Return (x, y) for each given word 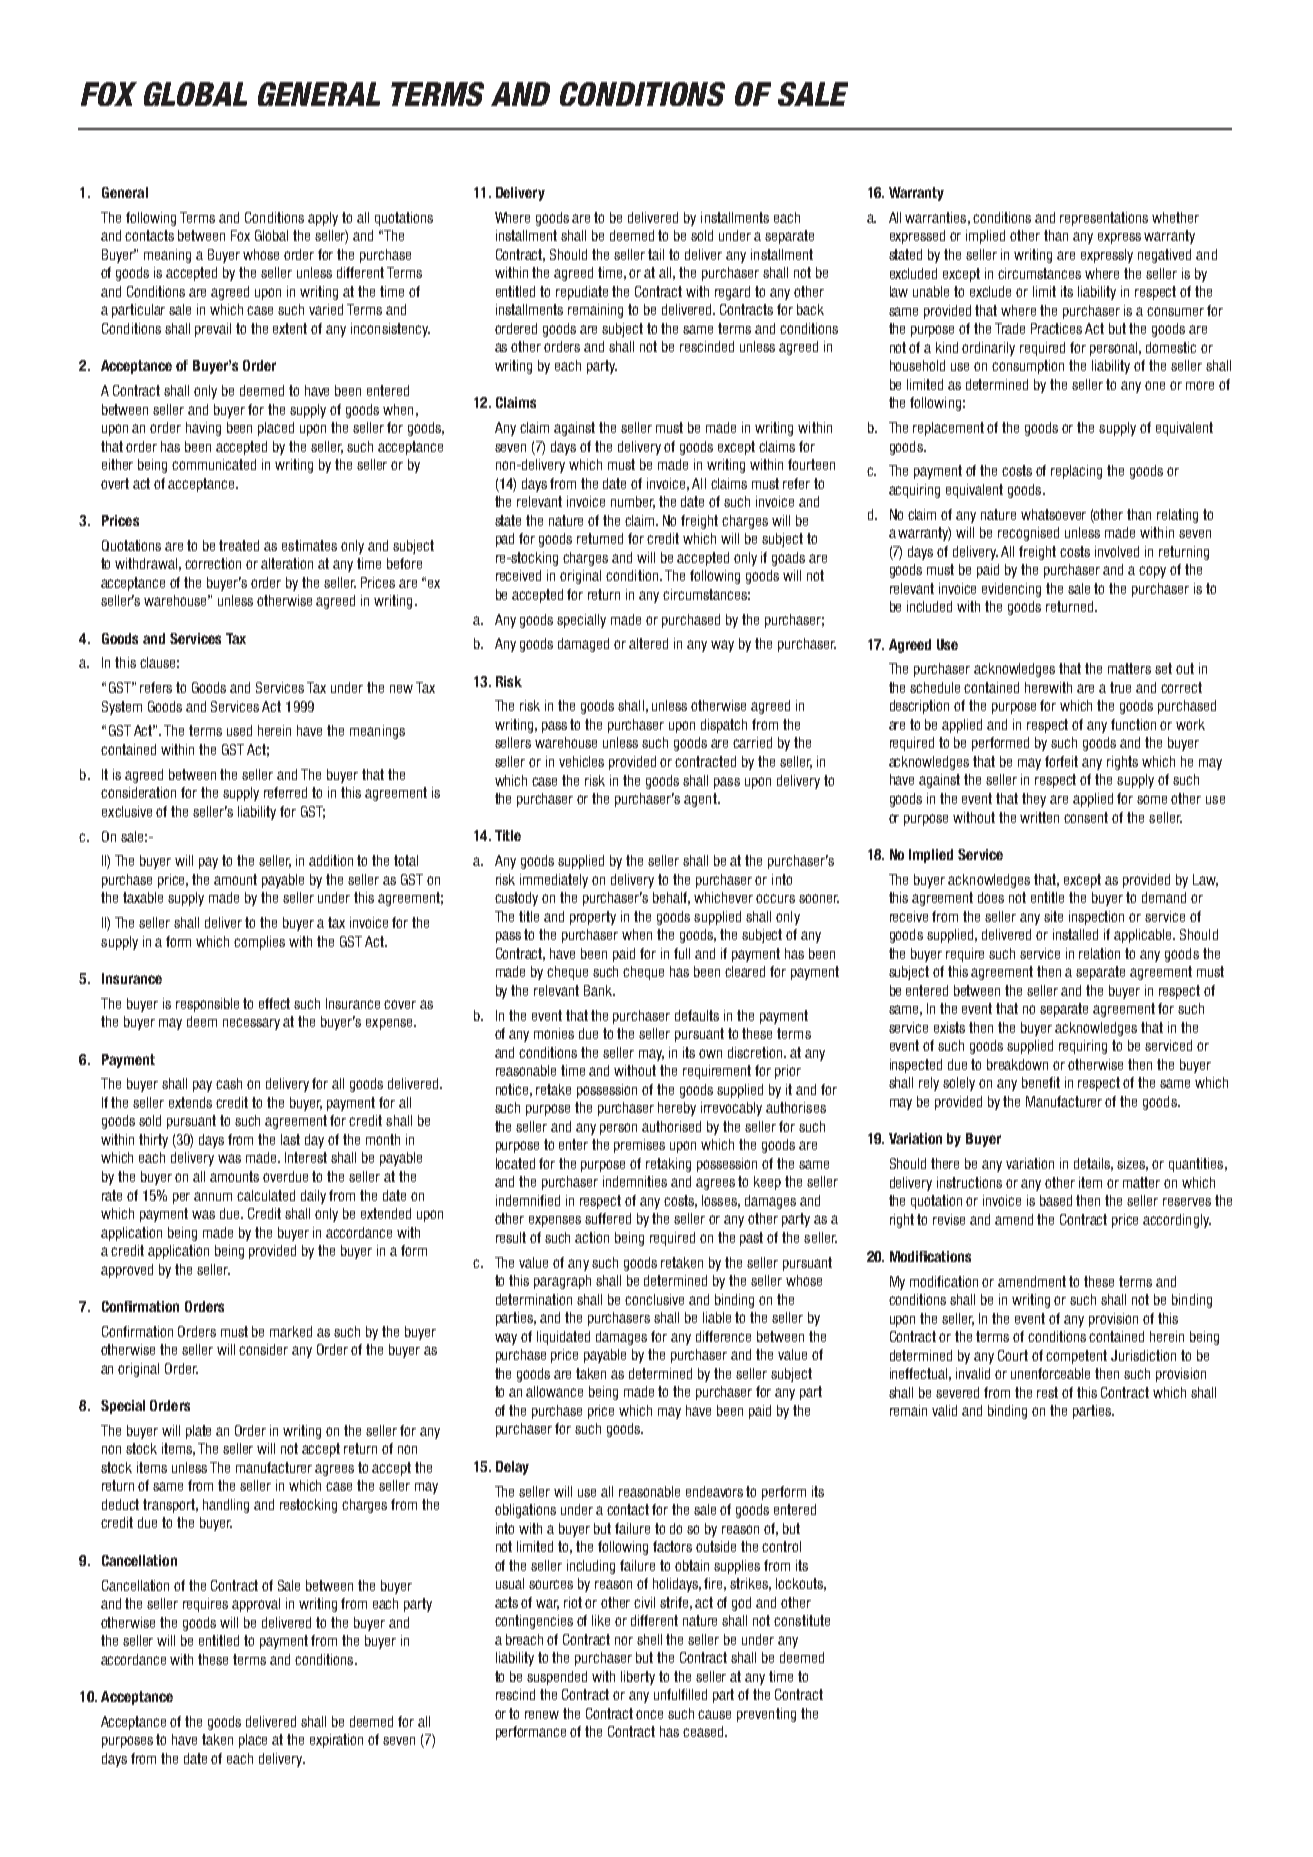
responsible (207, 1005)
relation (1099, 953)
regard (732, 293)
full (682, 953)
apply (323, 219)
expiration (336, 1741)
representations (1104, 219)
